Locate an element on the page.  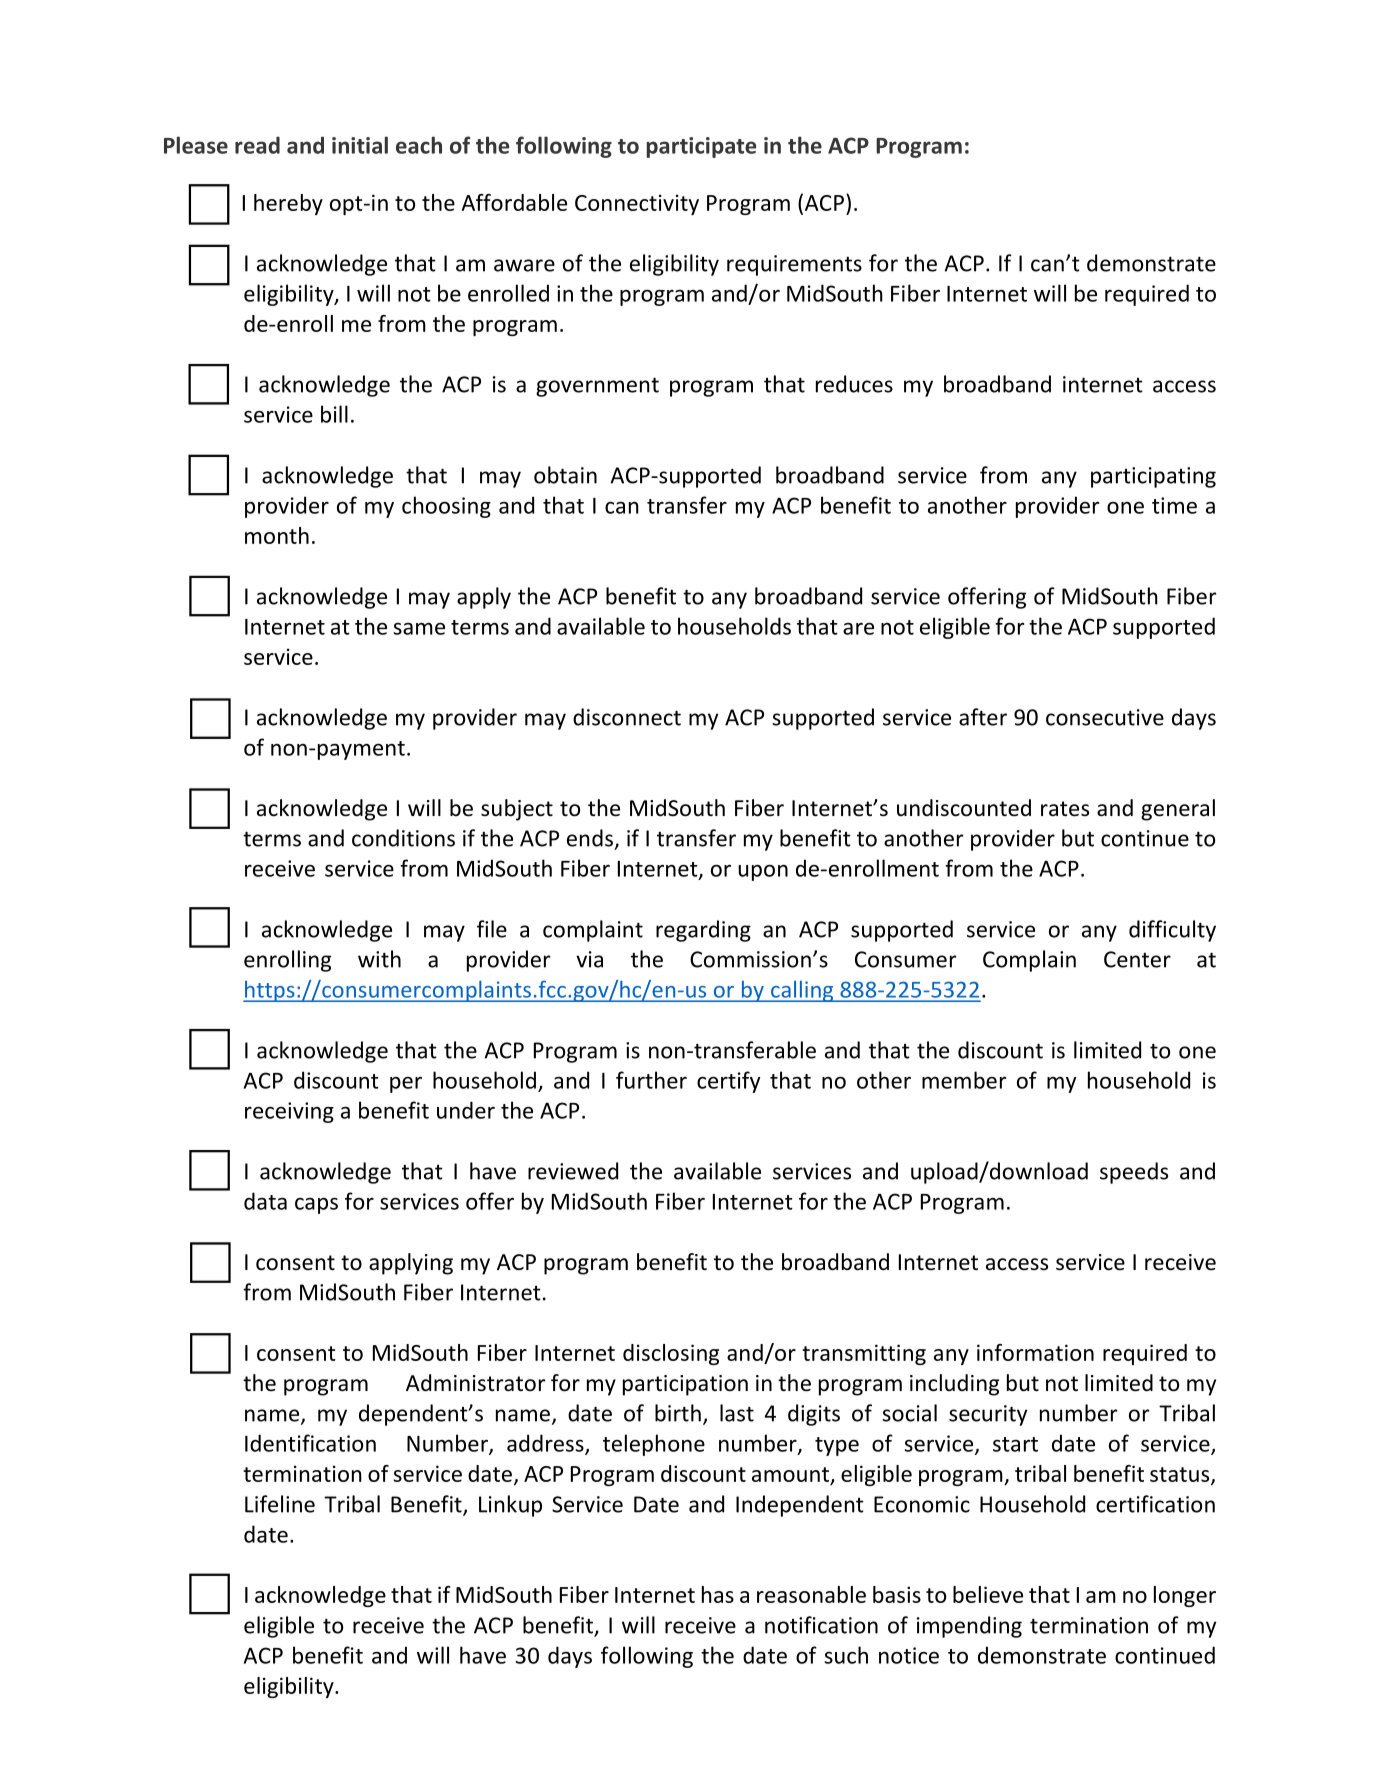
with is located at coordinates (379, 959).
